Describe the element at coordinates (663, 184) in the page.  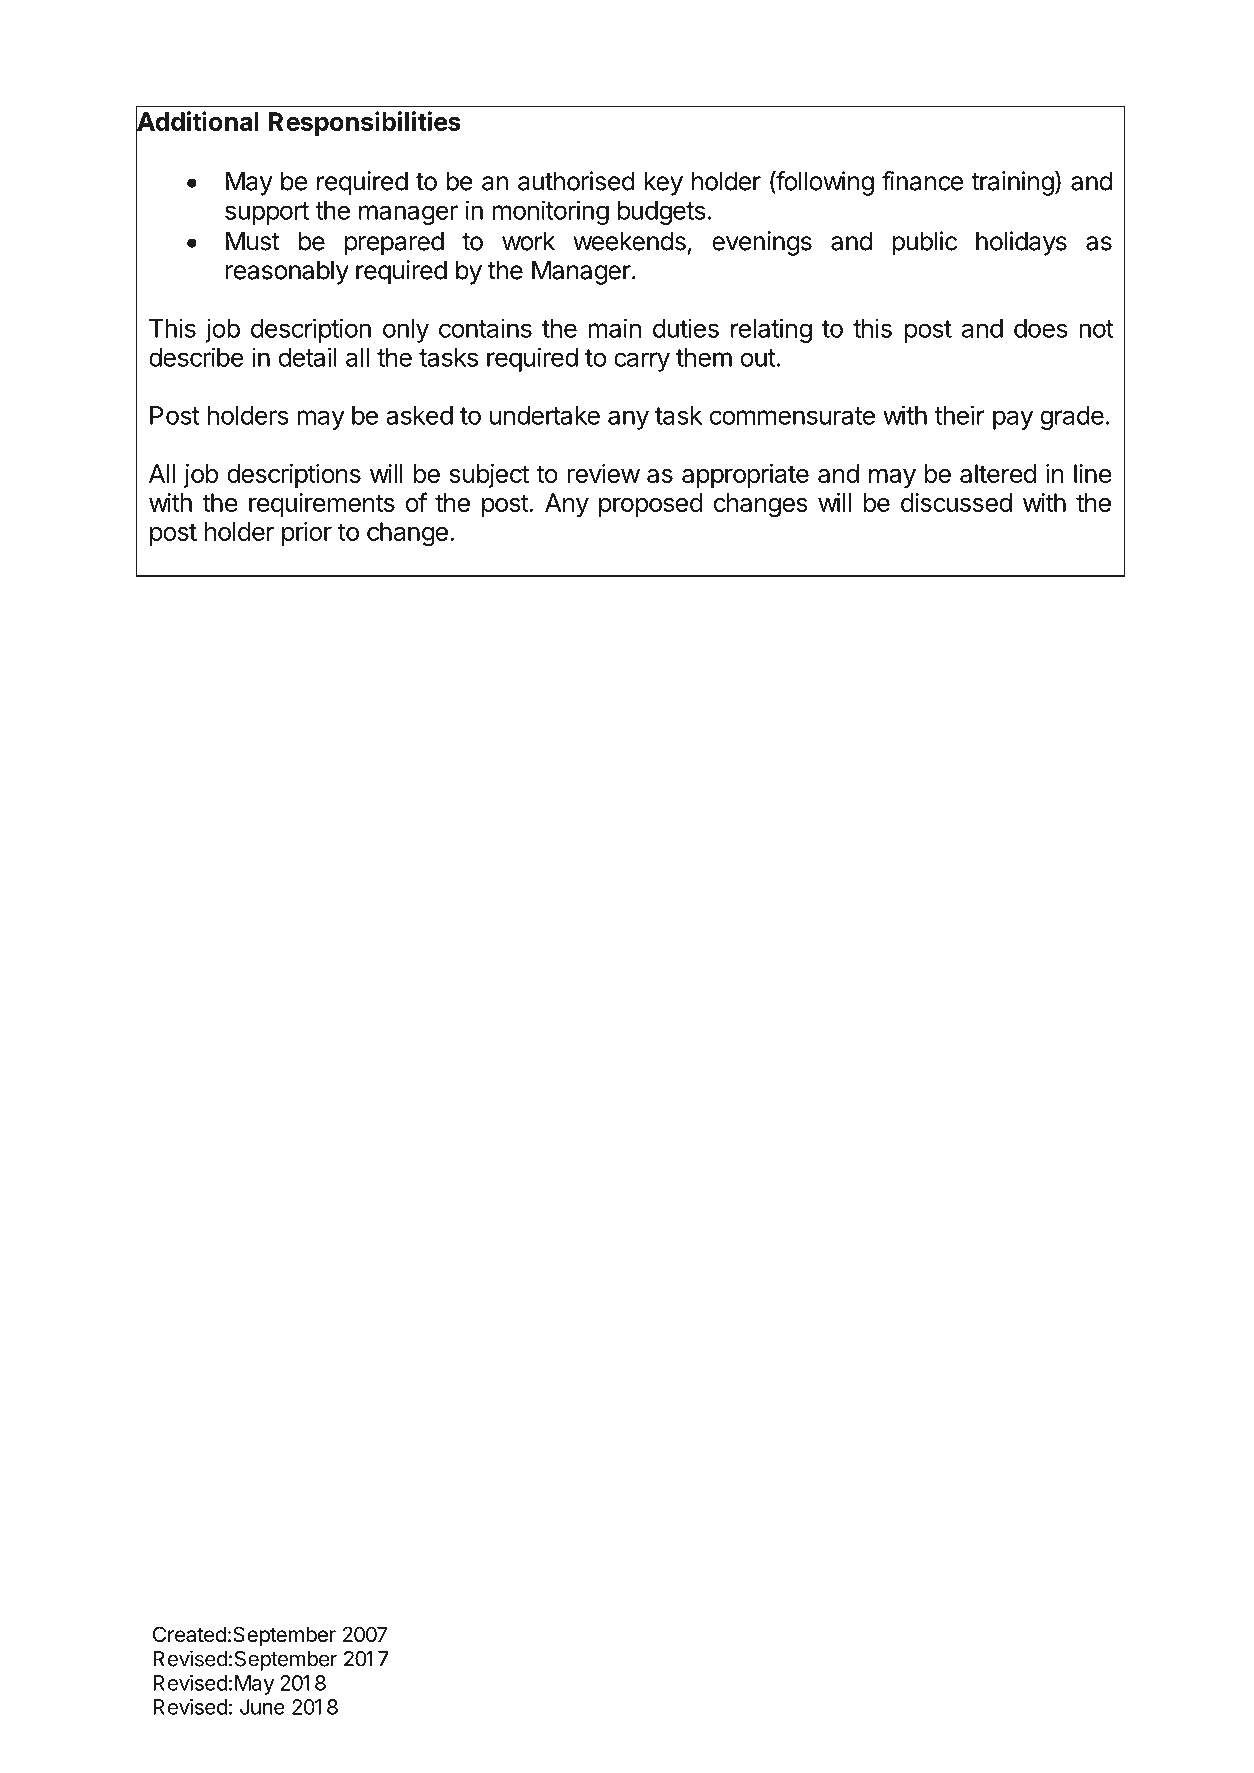
I see `key` at that location.
